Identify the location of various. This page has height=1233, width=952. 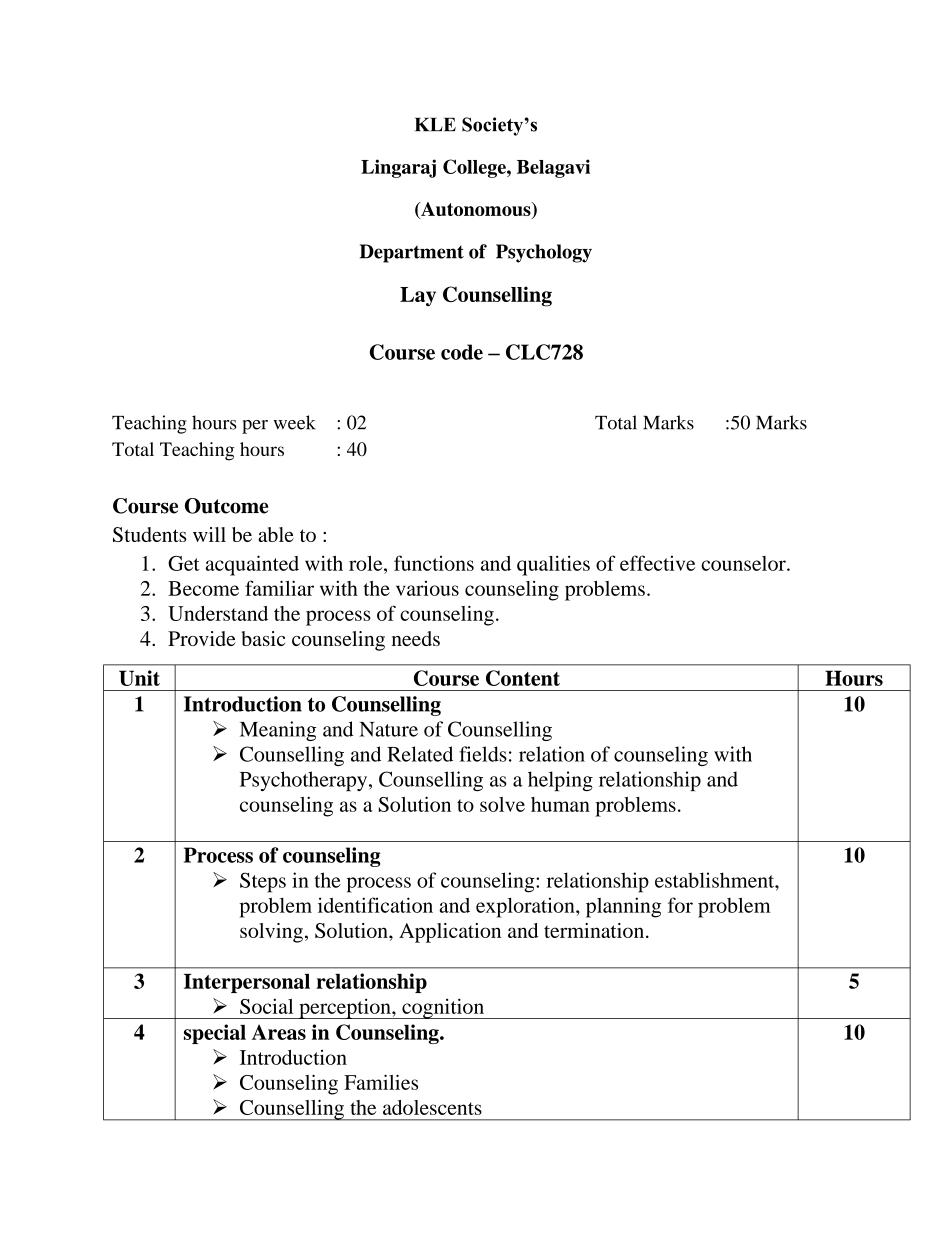
(427, 588).
